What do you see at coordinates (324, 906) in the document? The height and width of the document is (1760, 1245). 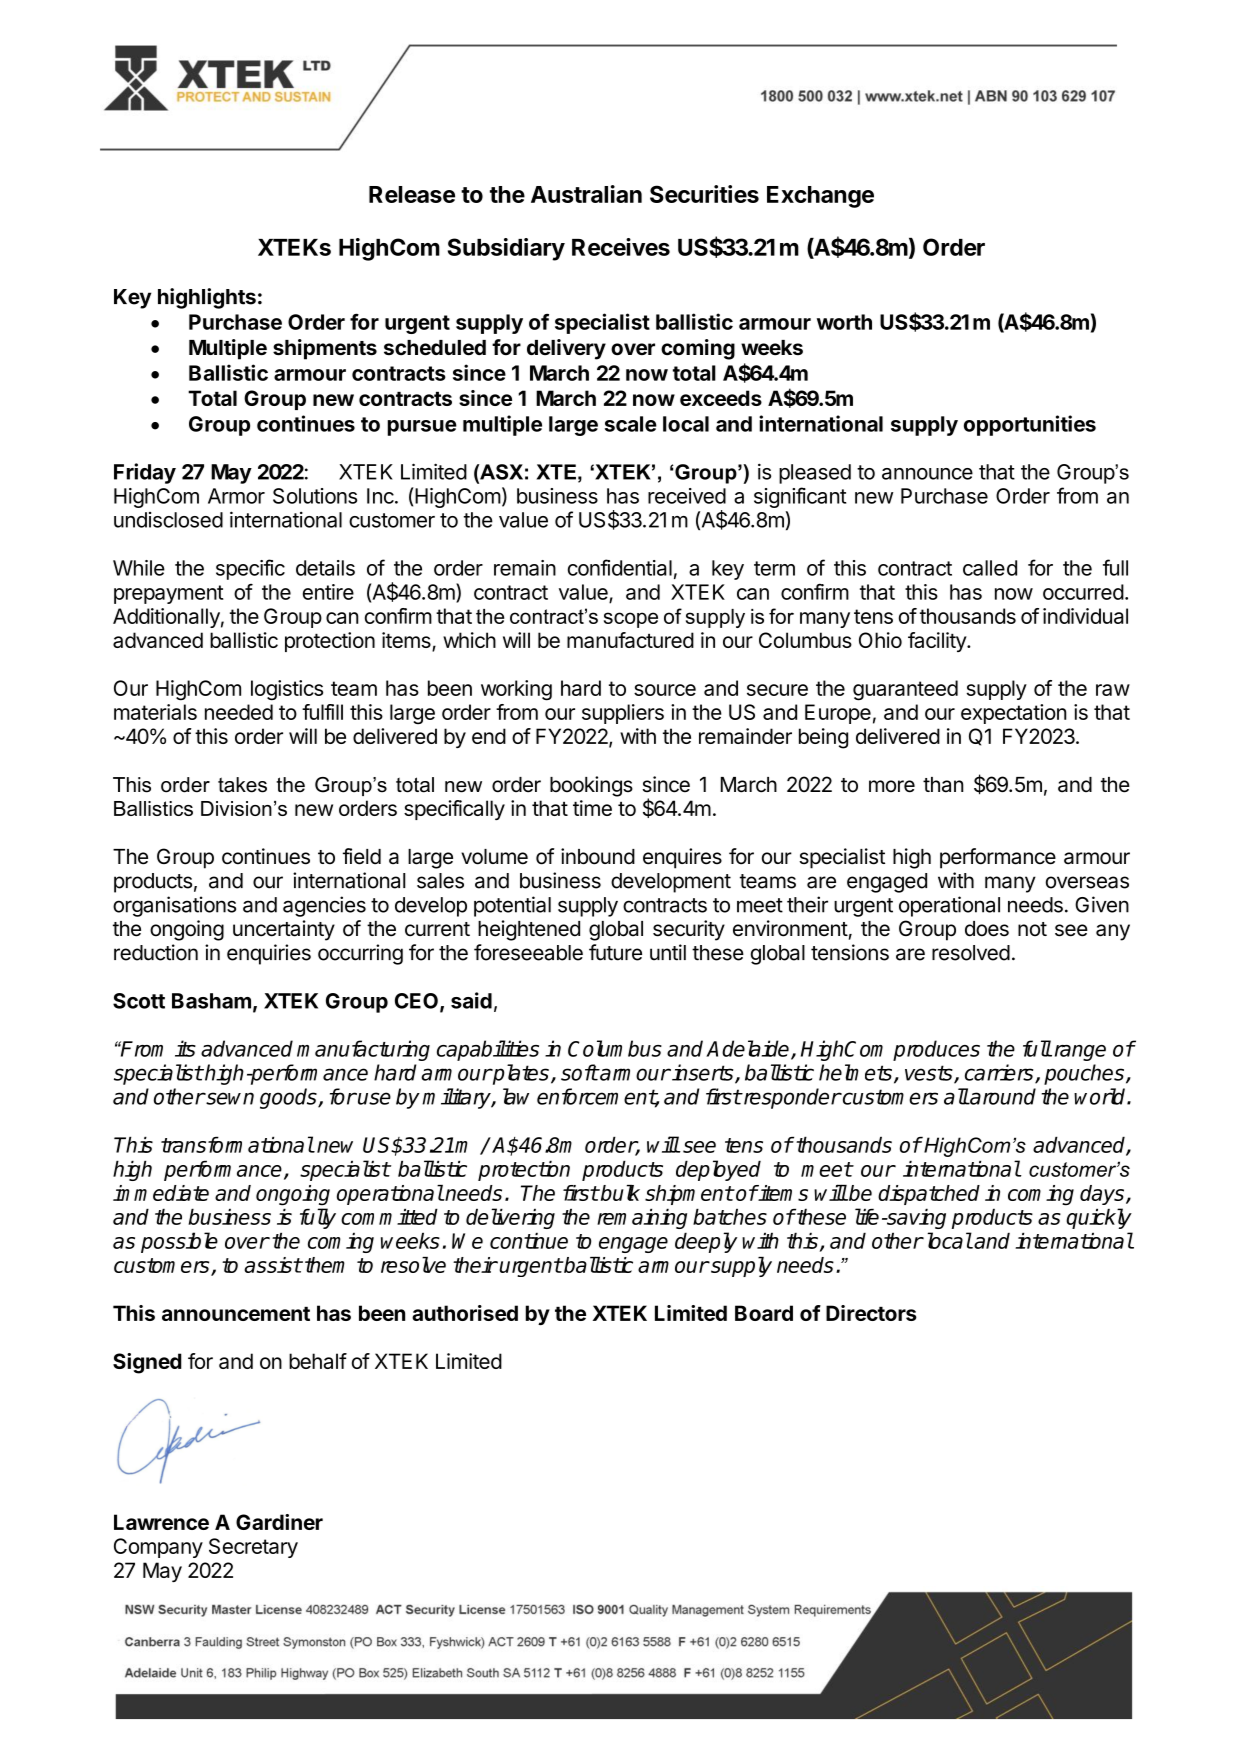 I see `agencies` at bounding box center [324, 906].
